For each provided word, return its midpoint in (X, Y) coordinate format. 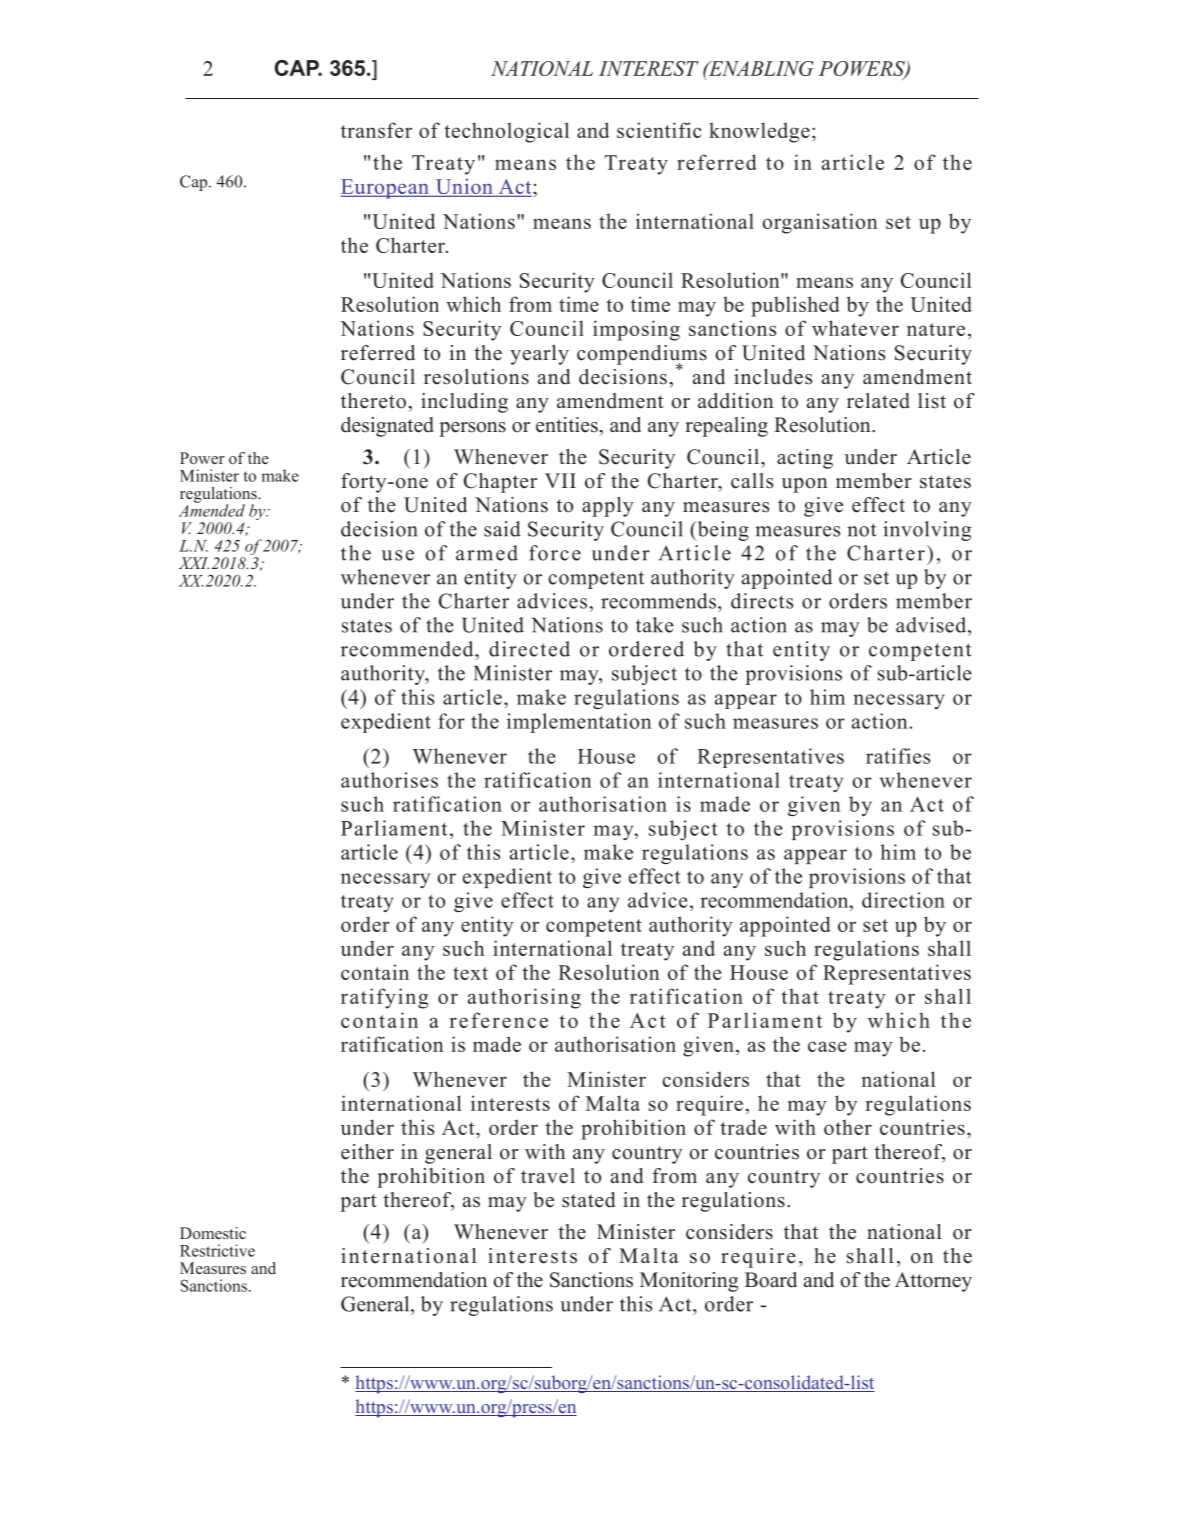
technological (506, 132)
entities (568, 425)
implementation (579, 723)
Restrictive (217, 1250)
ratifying (384, 998)
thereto (373, 401)
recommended (408, 649)
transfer (376, 130)
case (827, 1046)
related (878, 401)
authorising (524, 998)
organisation (820, 223)
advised (932, 625)
